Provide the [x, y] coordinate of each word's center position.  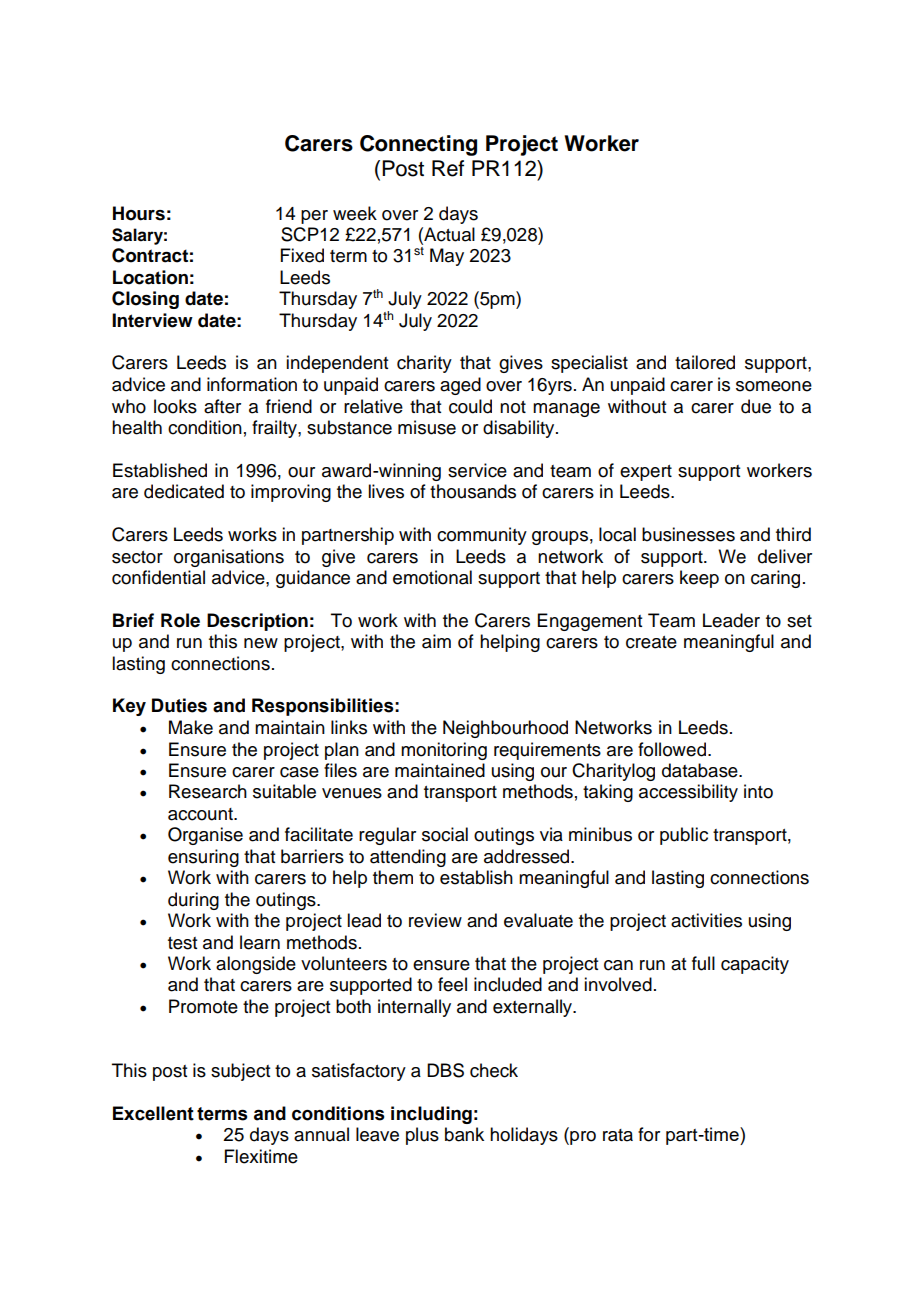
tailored [705, 362]
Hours [139, 213]
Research [208, 791]
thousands [473, 491]
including [431, 1115]
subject [240, 1072]
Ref [448, 168]
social [445, 834]
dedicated [184, 491]
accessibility [688, 793]
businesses [688, 534]
